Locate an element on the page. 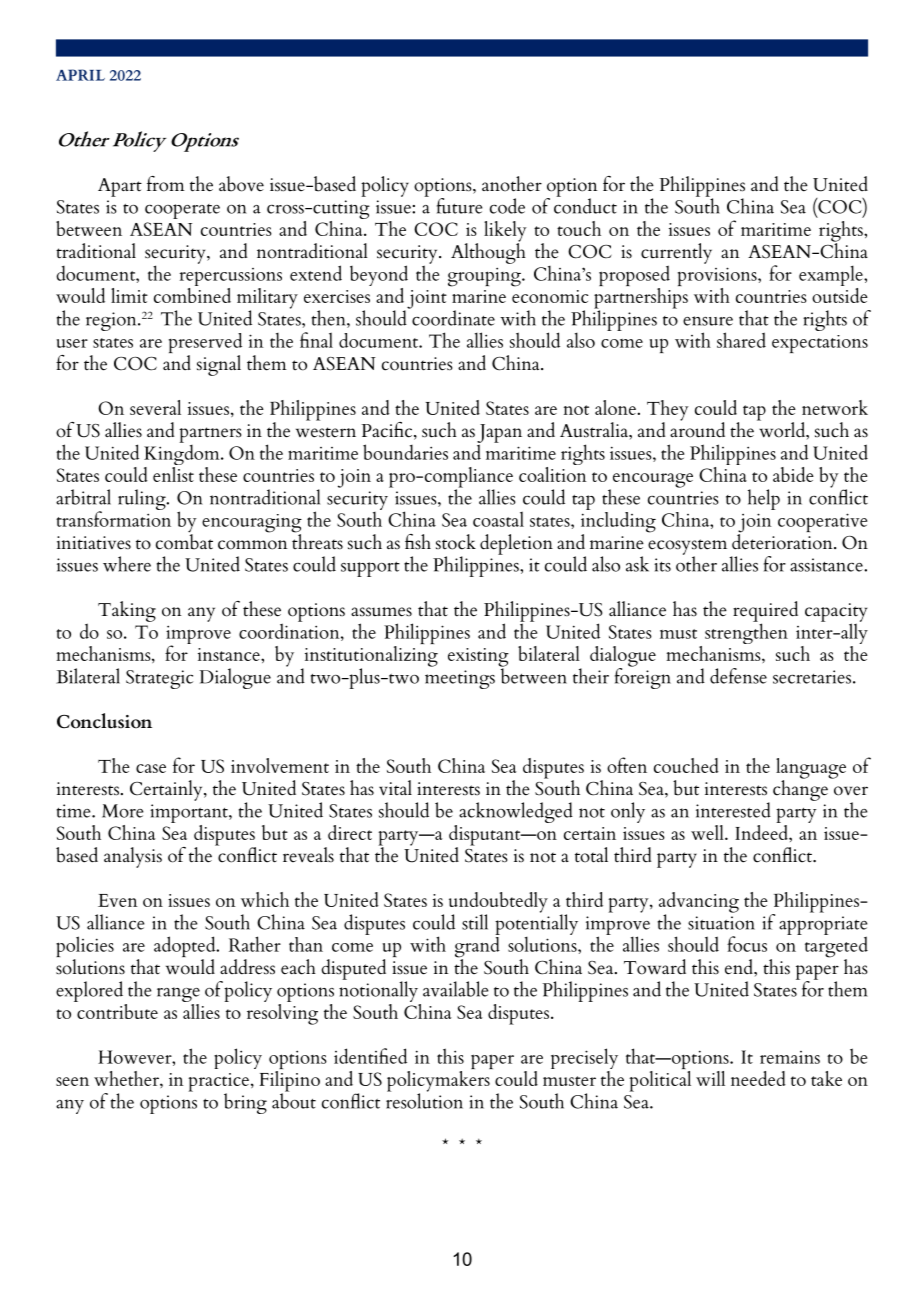 This page has height=1308, width=924. whether is located at coordinates (127, 1078).
